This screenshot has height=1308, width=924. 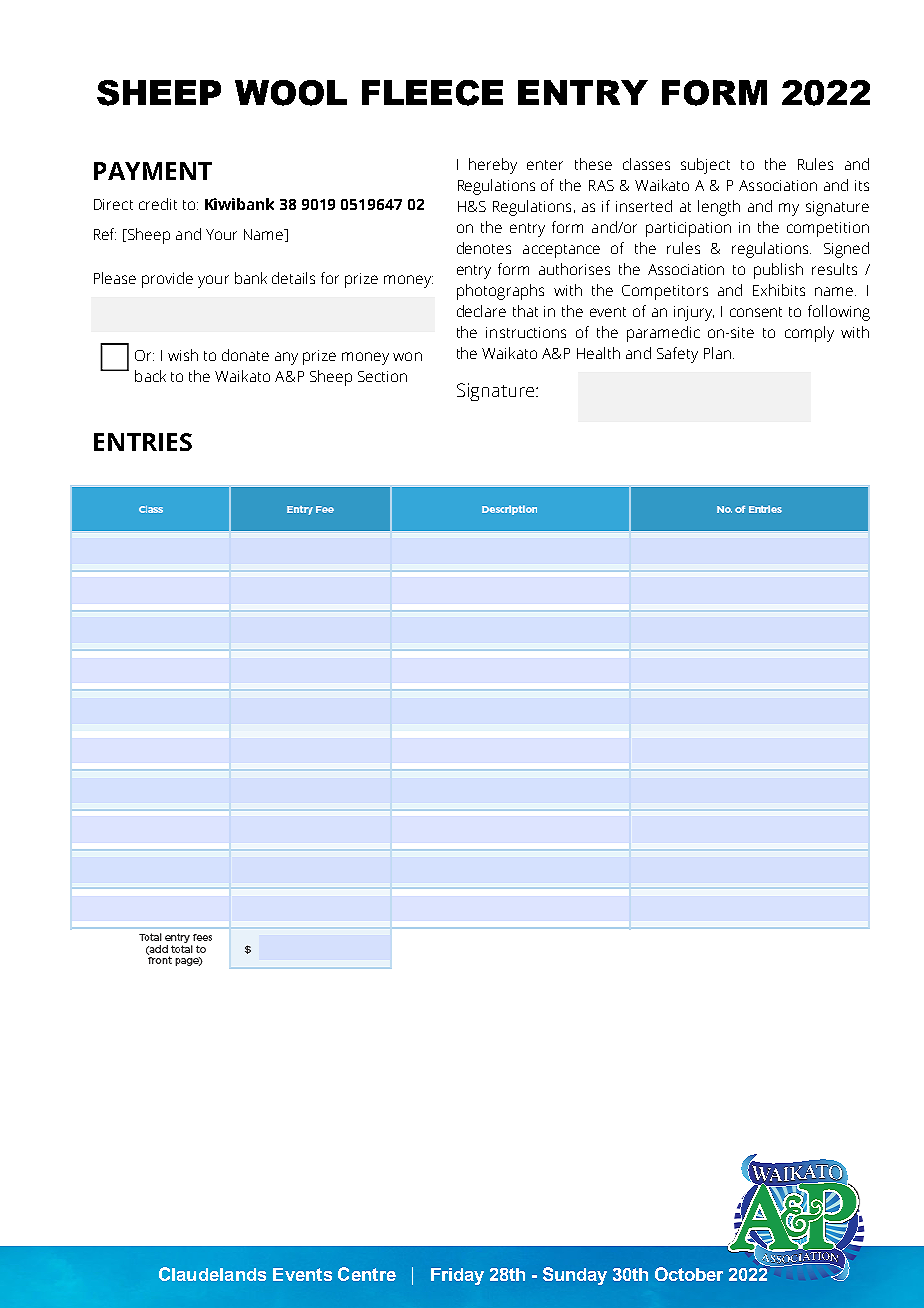 What do you see at coordinates (367, 1274) in the screenshot?
I see `Centre` at bounding box center [367, 1274].
